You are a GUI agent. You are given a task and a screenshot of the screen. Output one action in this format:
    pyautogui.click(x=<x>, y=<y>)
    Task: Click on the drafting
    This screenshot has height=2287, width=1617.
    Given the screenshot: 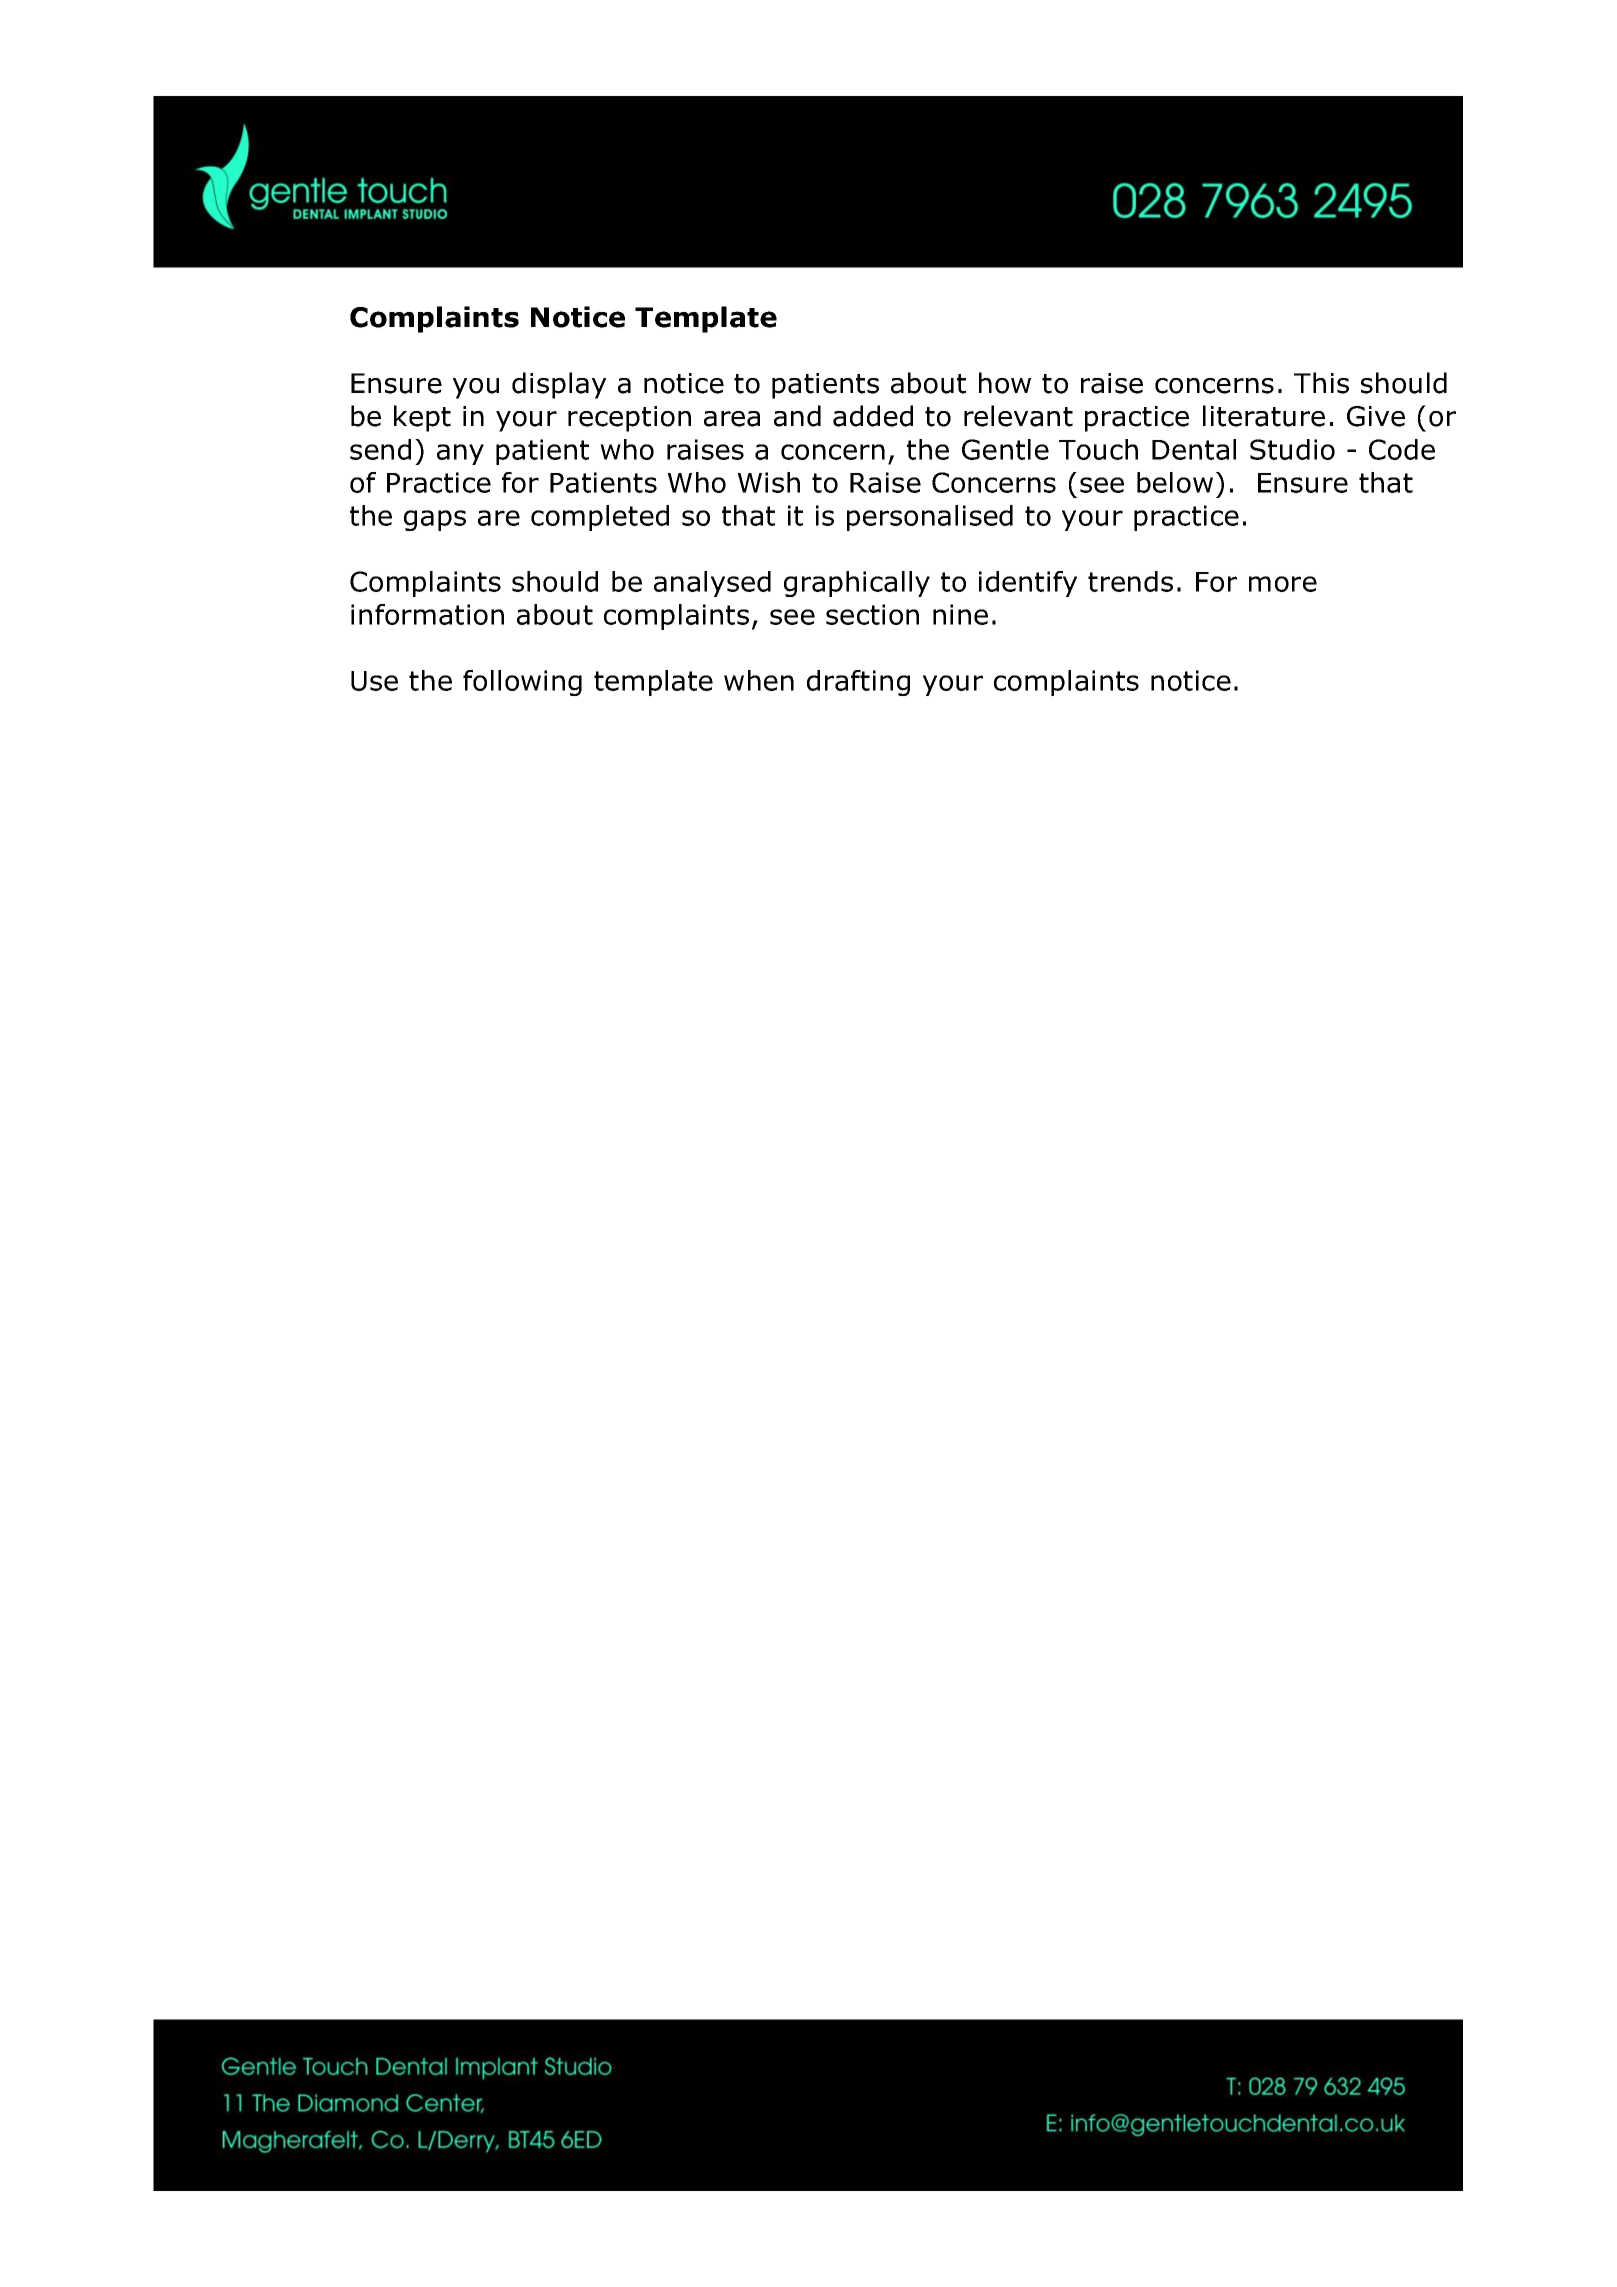 What is the action you would take?
    pyautogui.click(x=858, y=683)
